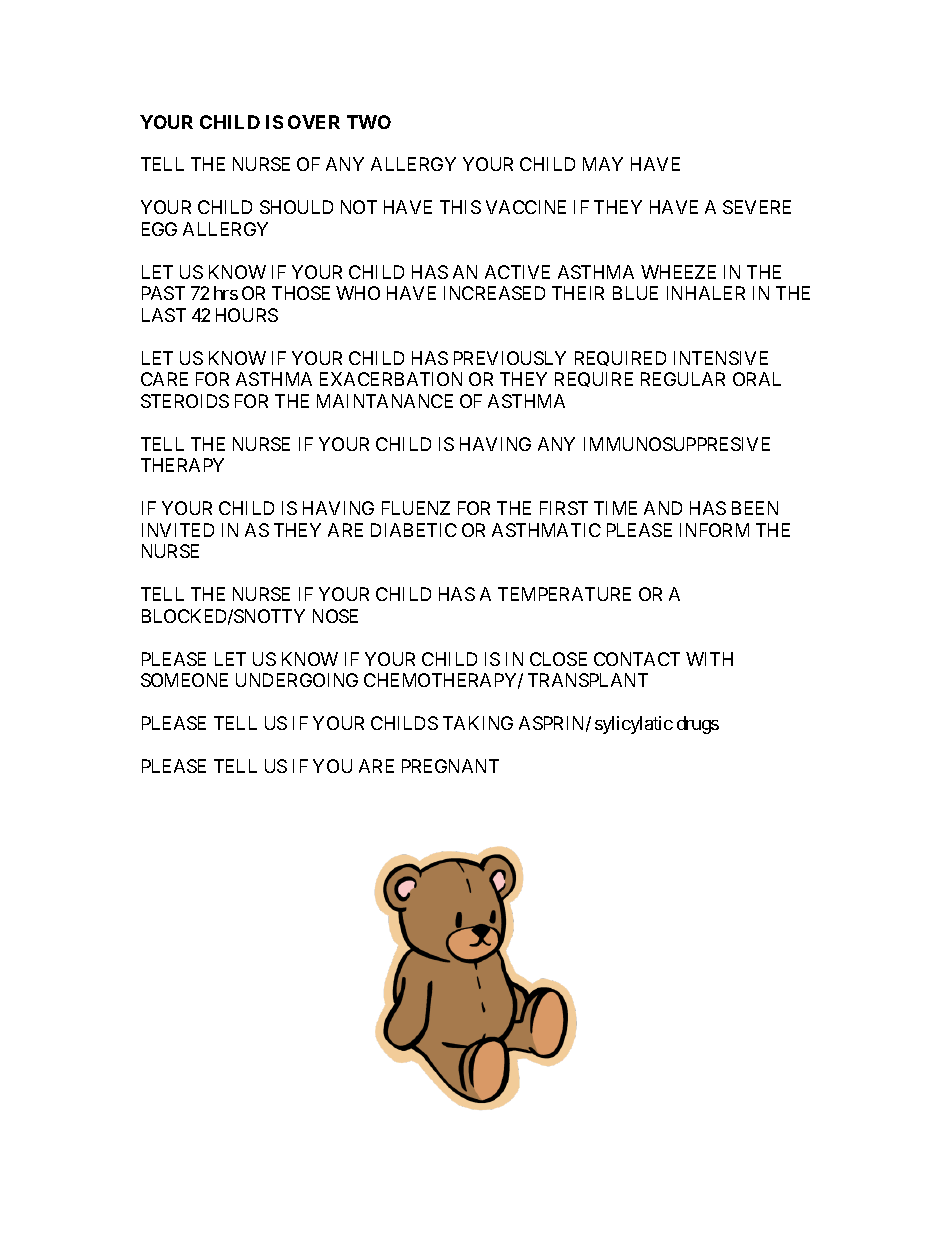 The width and height of the screenshot is (952, 1233). I want to click on INHALER, so click(706, 293).
